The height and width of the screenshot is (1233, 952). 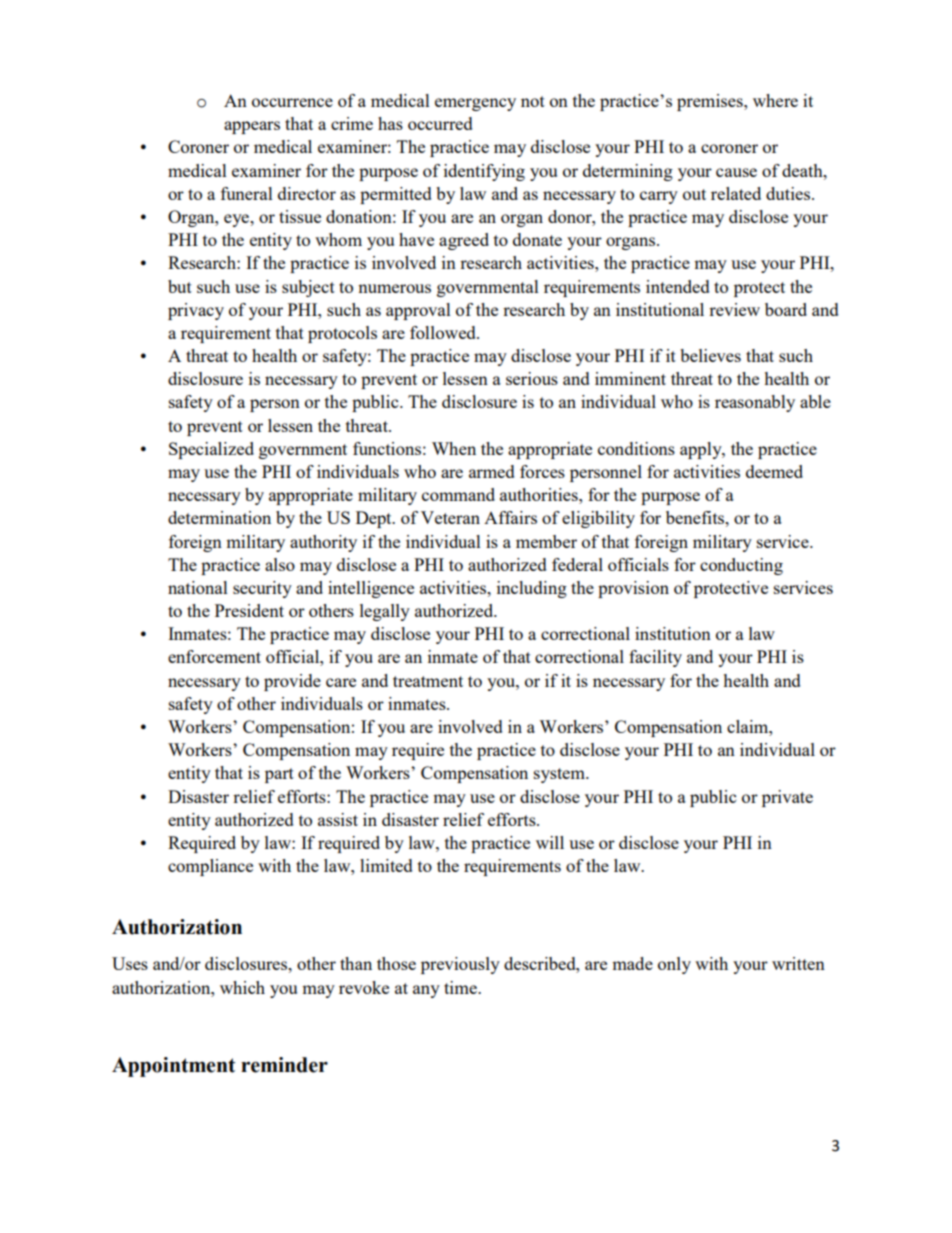 I want to click on will, so click(x=550, y=842).
